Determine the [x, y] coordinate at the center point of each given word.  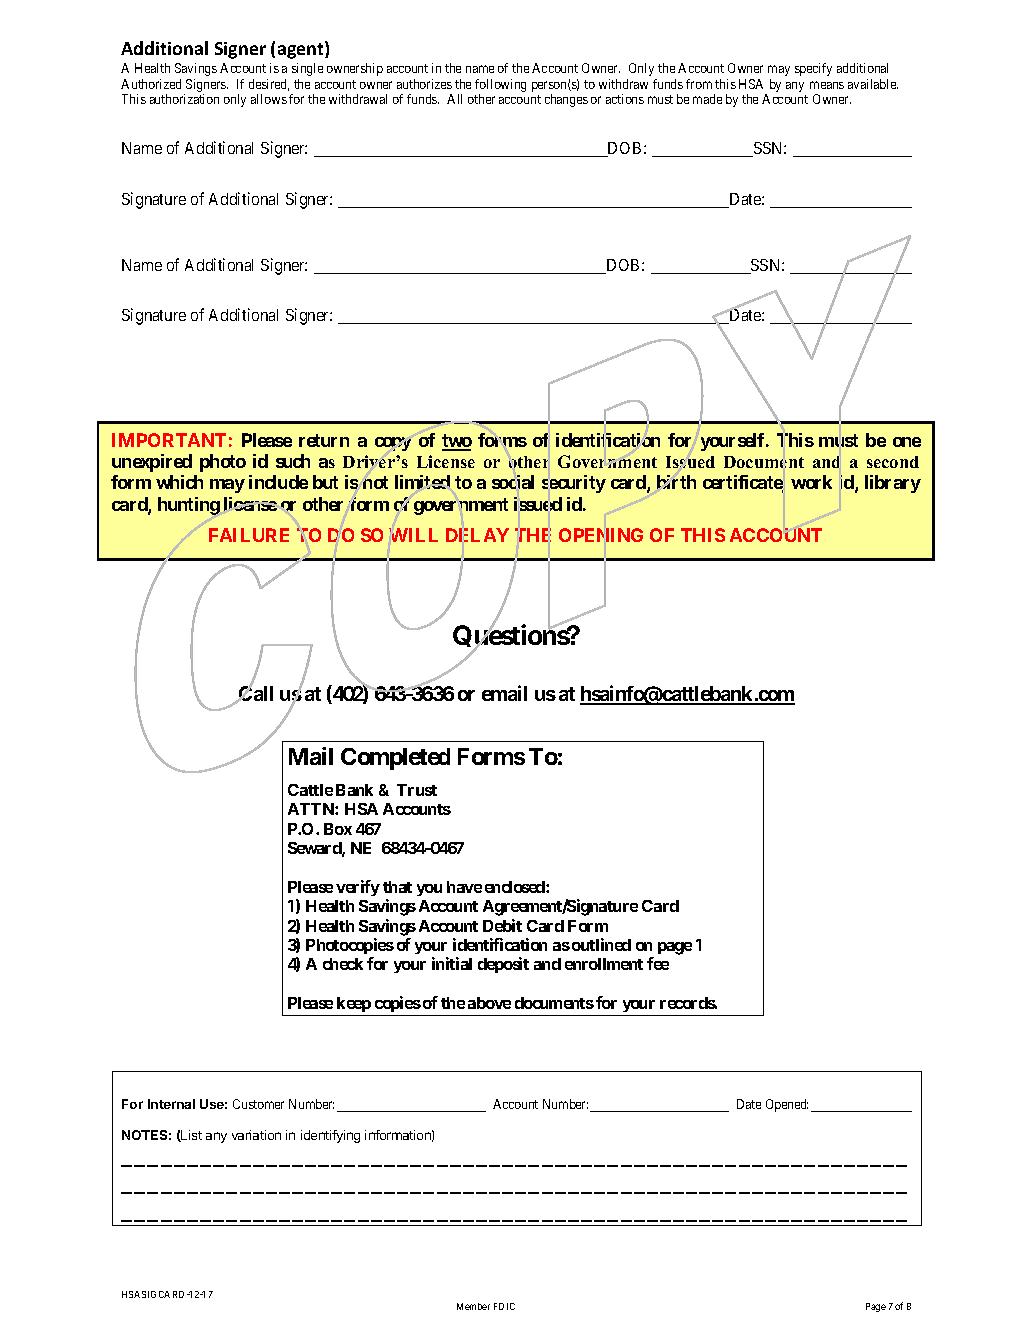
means [827, 85]
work [811, 482]
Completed [395, 759]
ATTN [312, 809]
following [500, 87]
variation [256, 1135]
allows [269, 99]
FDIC [504, 1306]
